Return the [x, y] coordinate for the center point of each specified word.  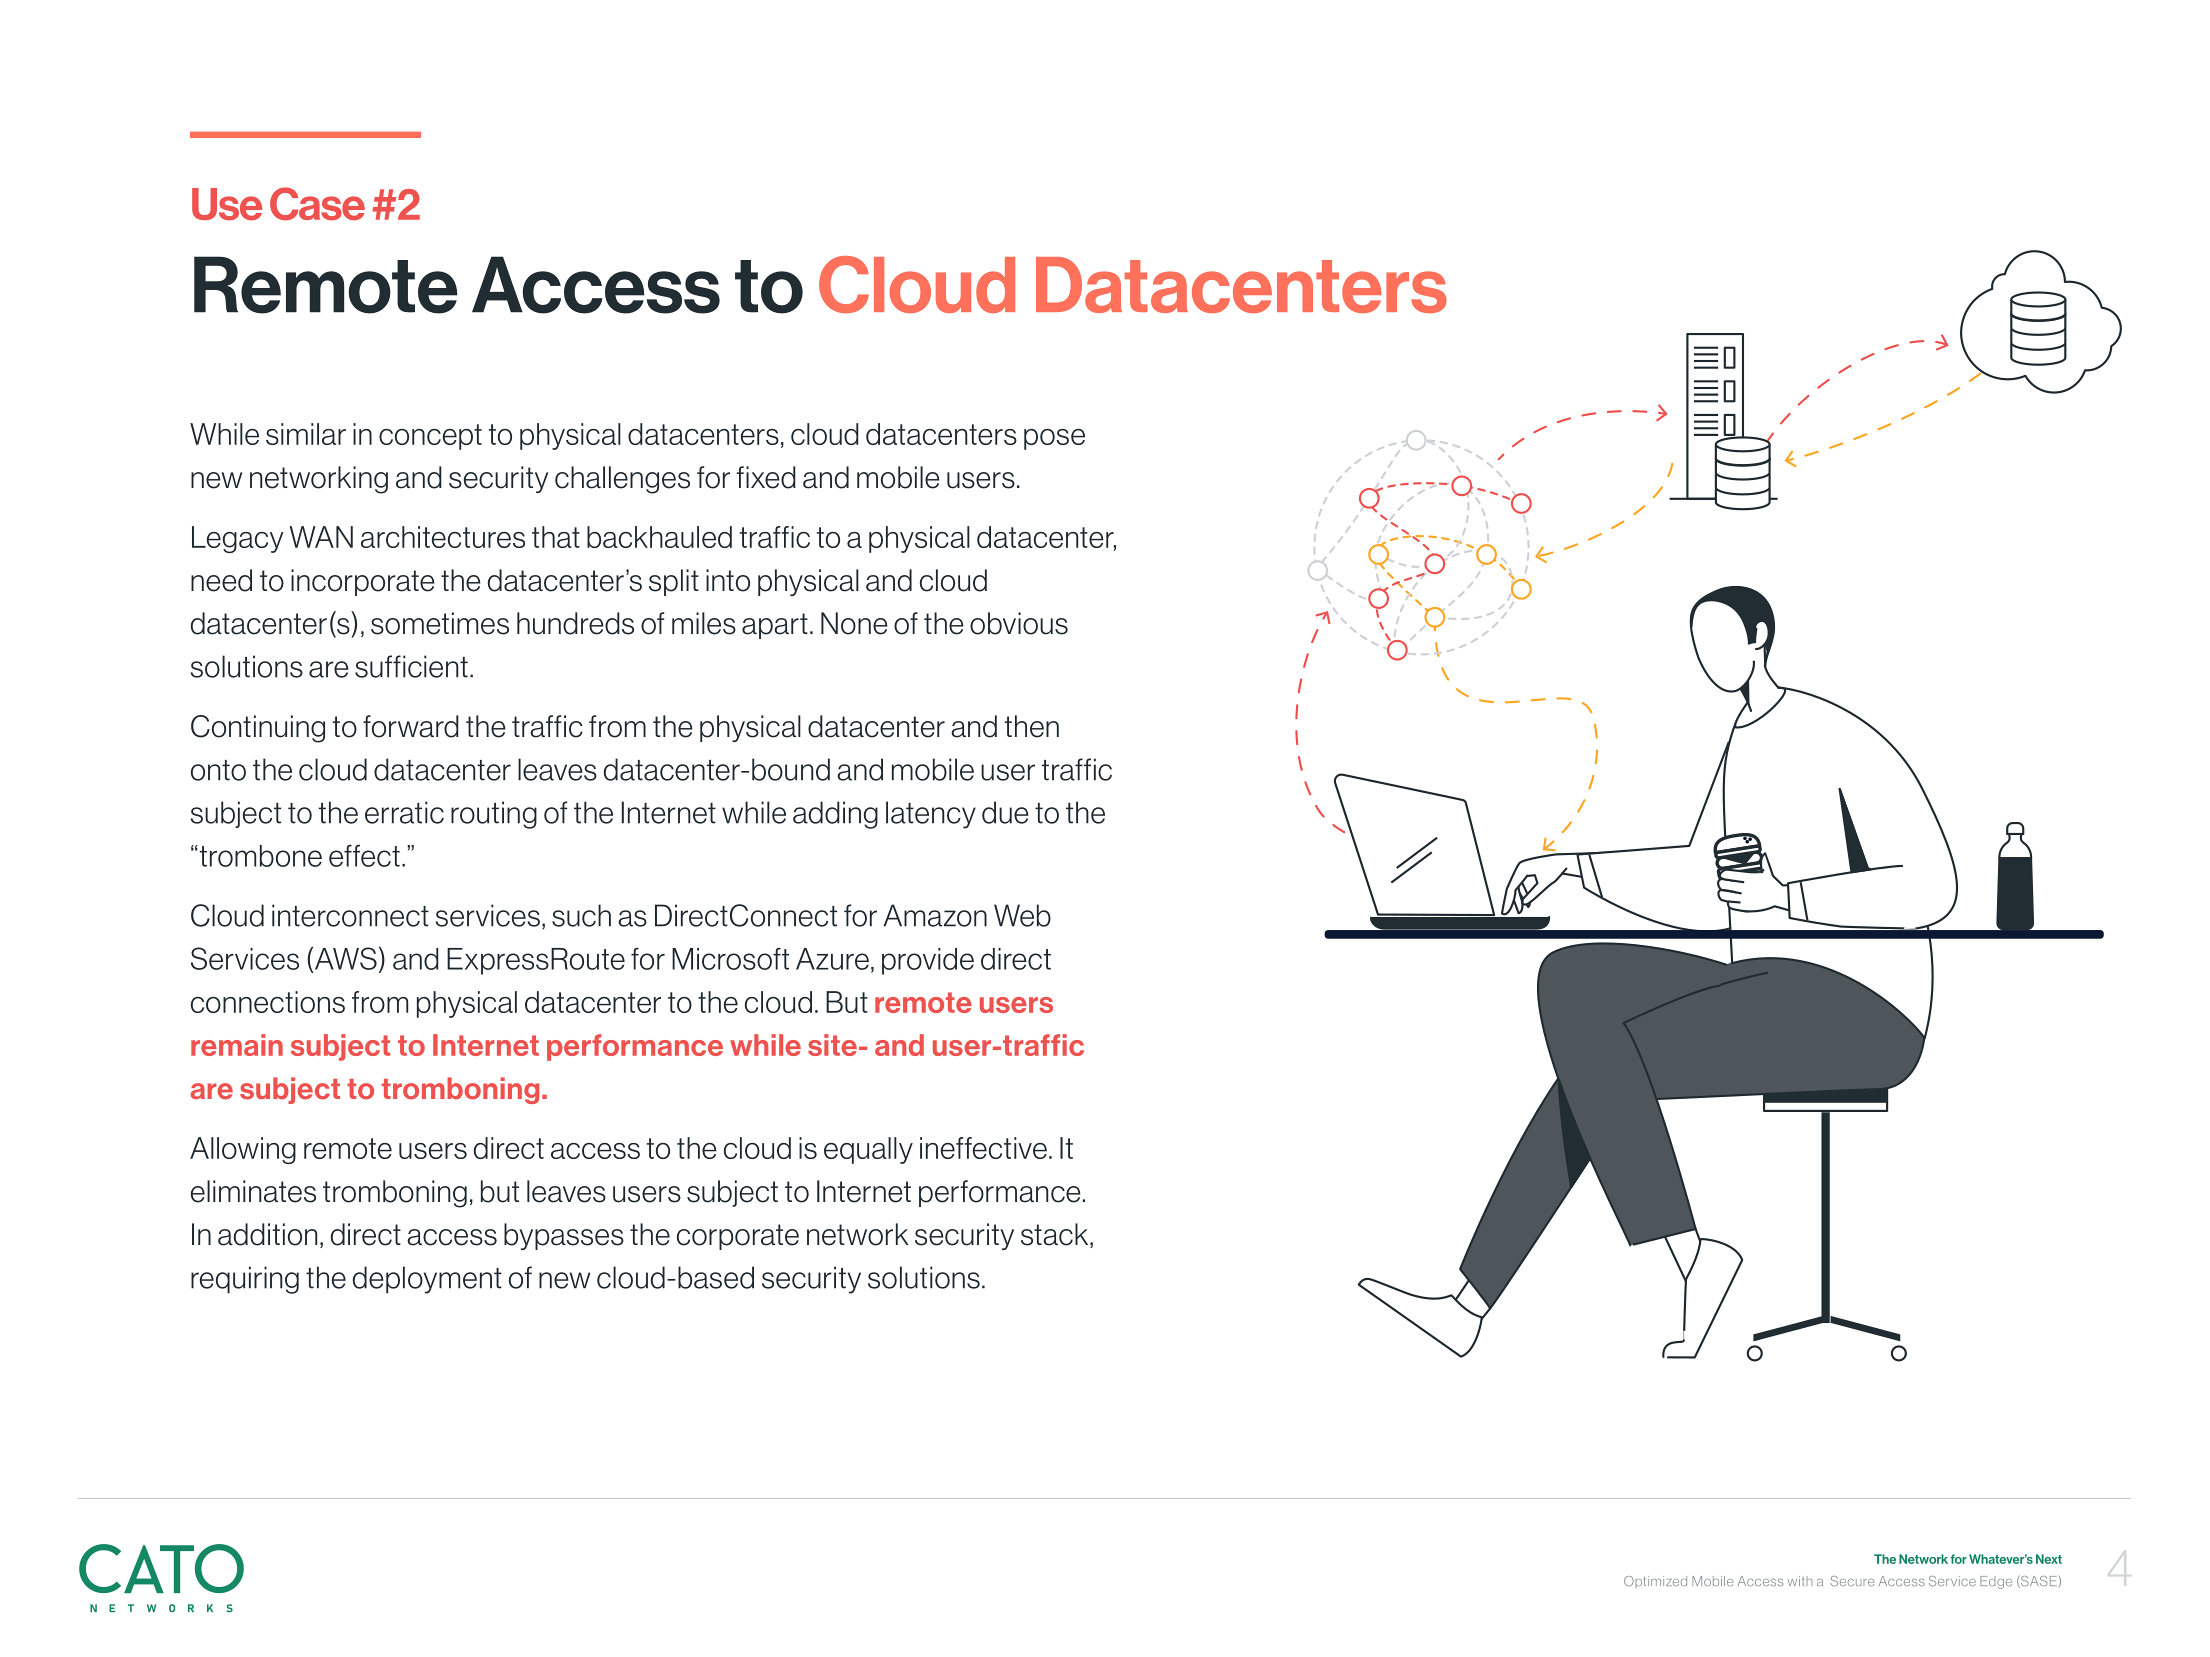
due [1005, 812]
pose [1054, 439]
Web [1022, 915]
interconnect [350, 915]
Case [317, 204]
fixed [766, 477]
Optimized [1655, 1582]
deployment [427, 1280]
